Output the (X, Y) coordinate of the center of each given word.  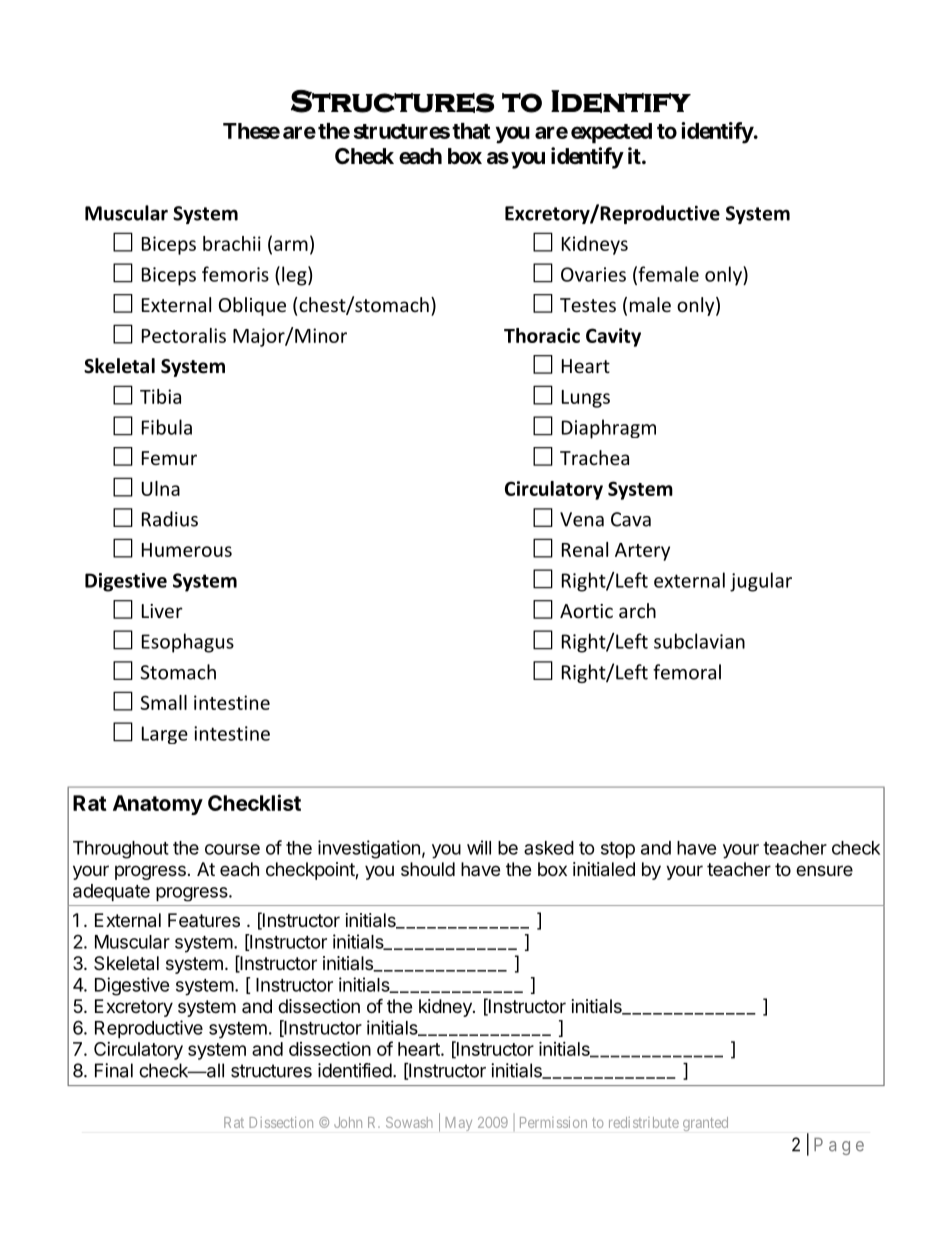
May (458, 1124)
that (471, 131)
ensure (824, 870)
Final (114, 1070)
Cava (631, 519)
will (479, 847)
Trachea (594, 457)
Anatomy (158, 805)
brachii (232, 243)
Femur (169, 458)
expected (611, 133)
